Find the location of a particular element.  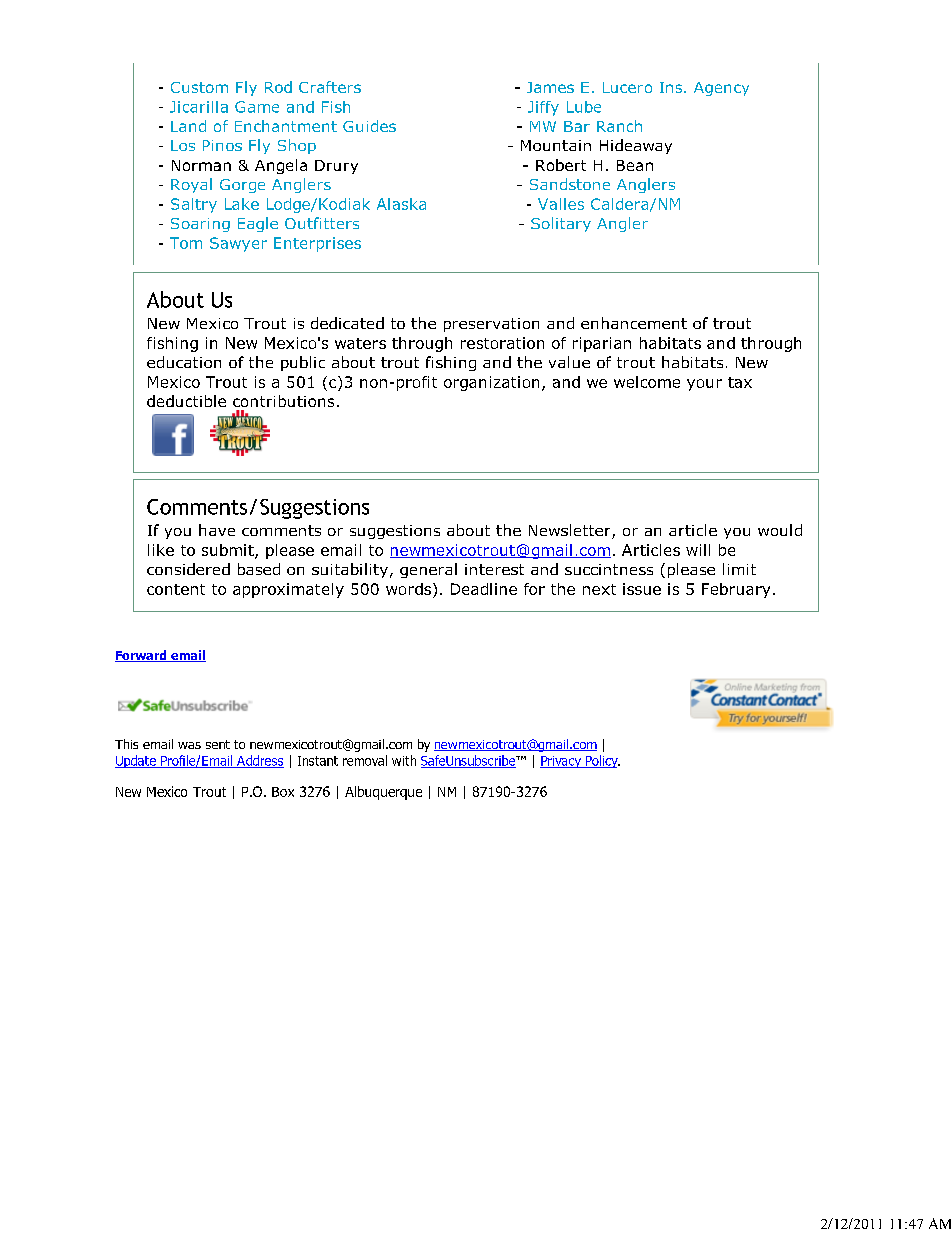

general is located at coordinates (428, 570).
